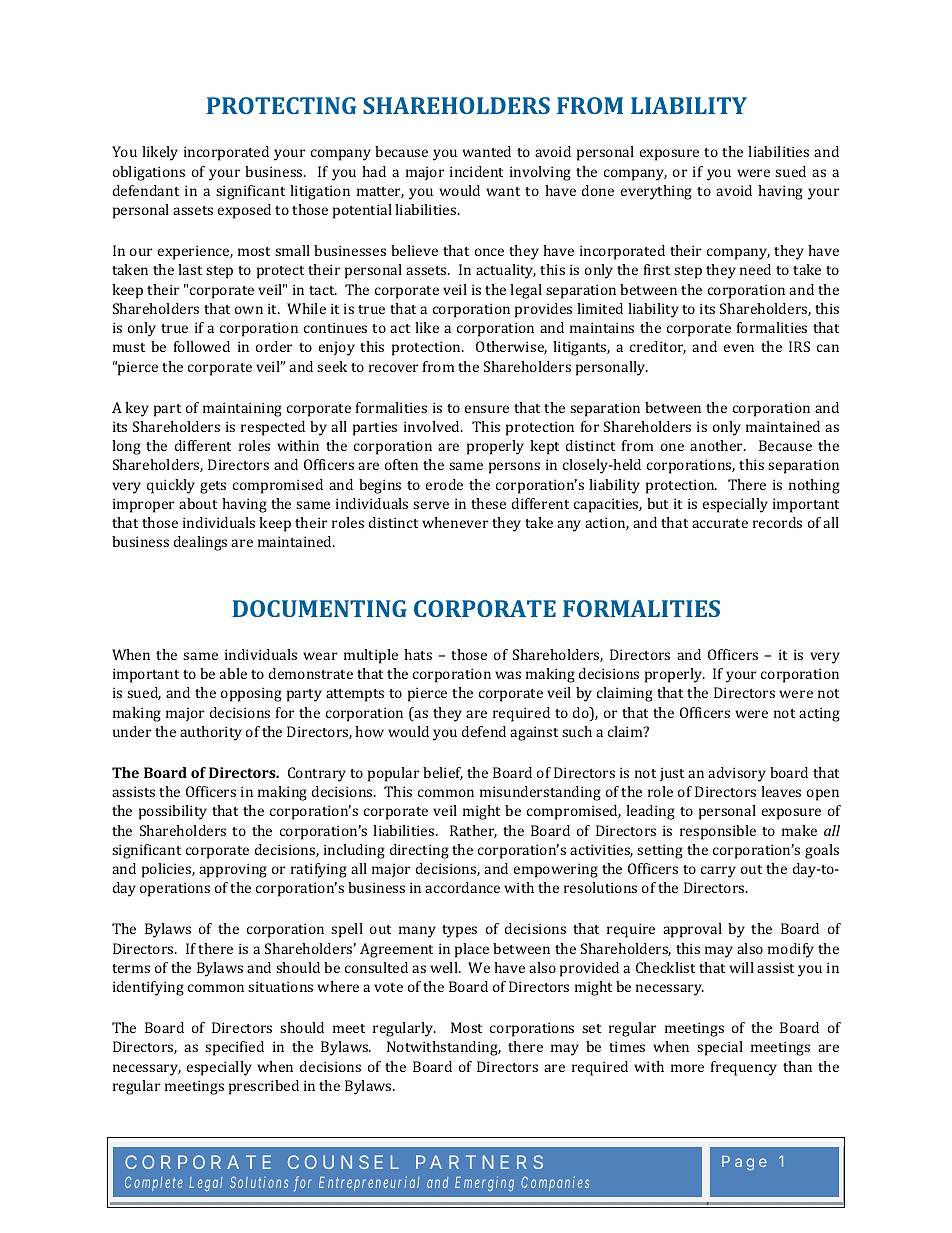 The width and height of the screenshot is (952, 1233). What do you see at coordinates (343, 1162) in the screenshot?
I see `COUNSEL` at bounding box center [343, 1162].
